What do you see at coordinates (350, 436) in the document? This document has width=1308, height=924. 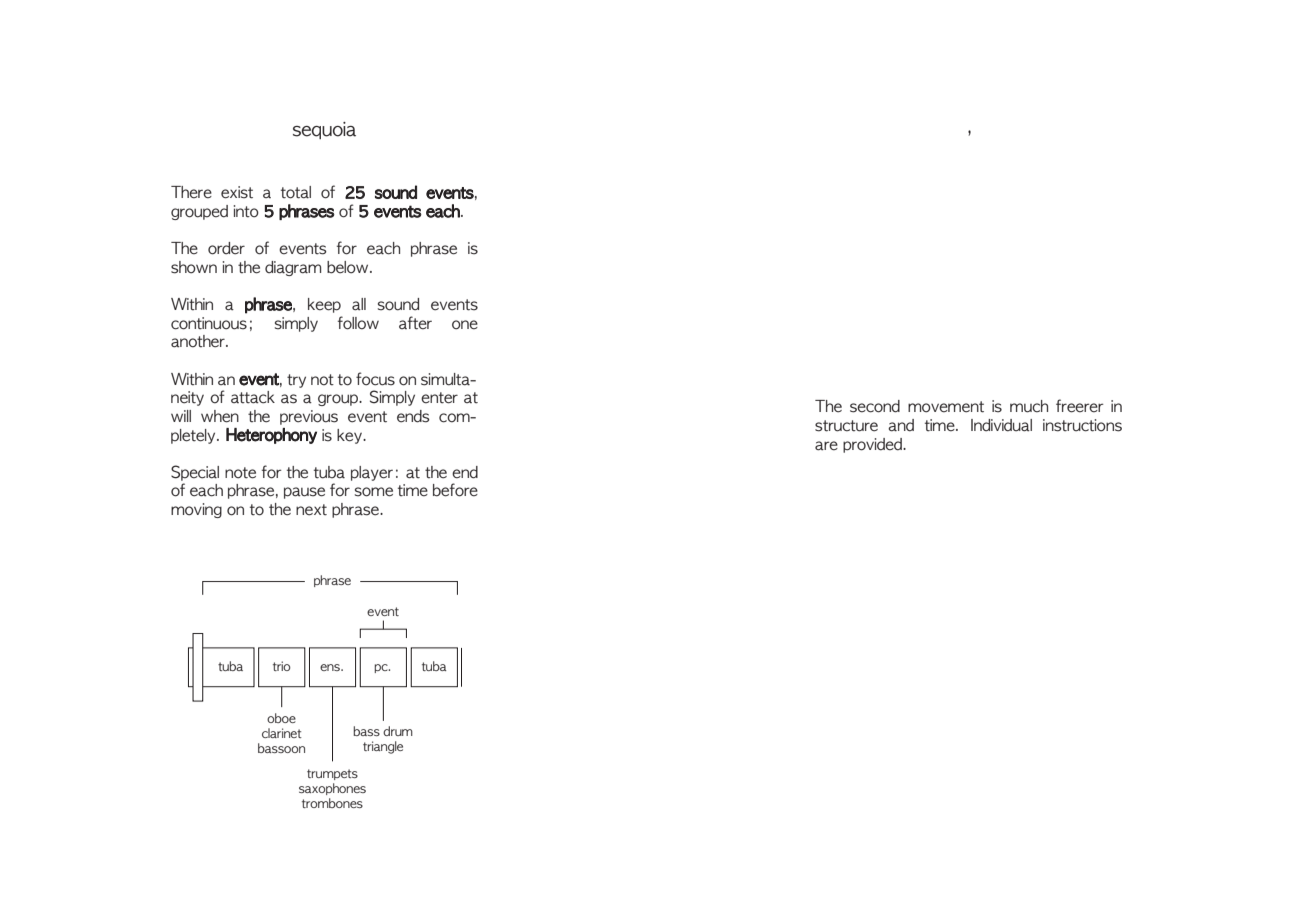 I see `key` at bounding box center [350, 436].
